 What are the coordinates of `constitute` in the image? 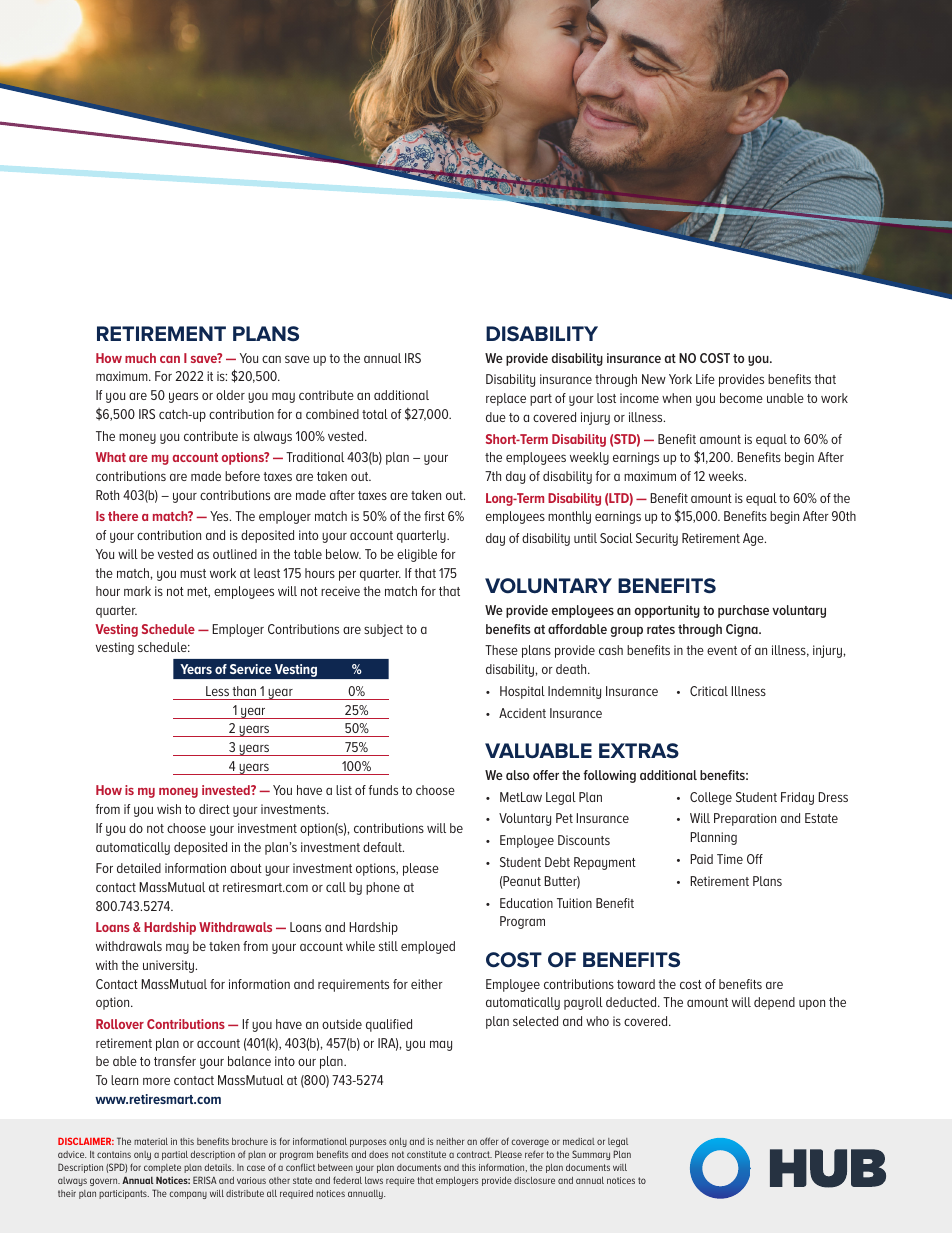 It's located at (426, 1154).
